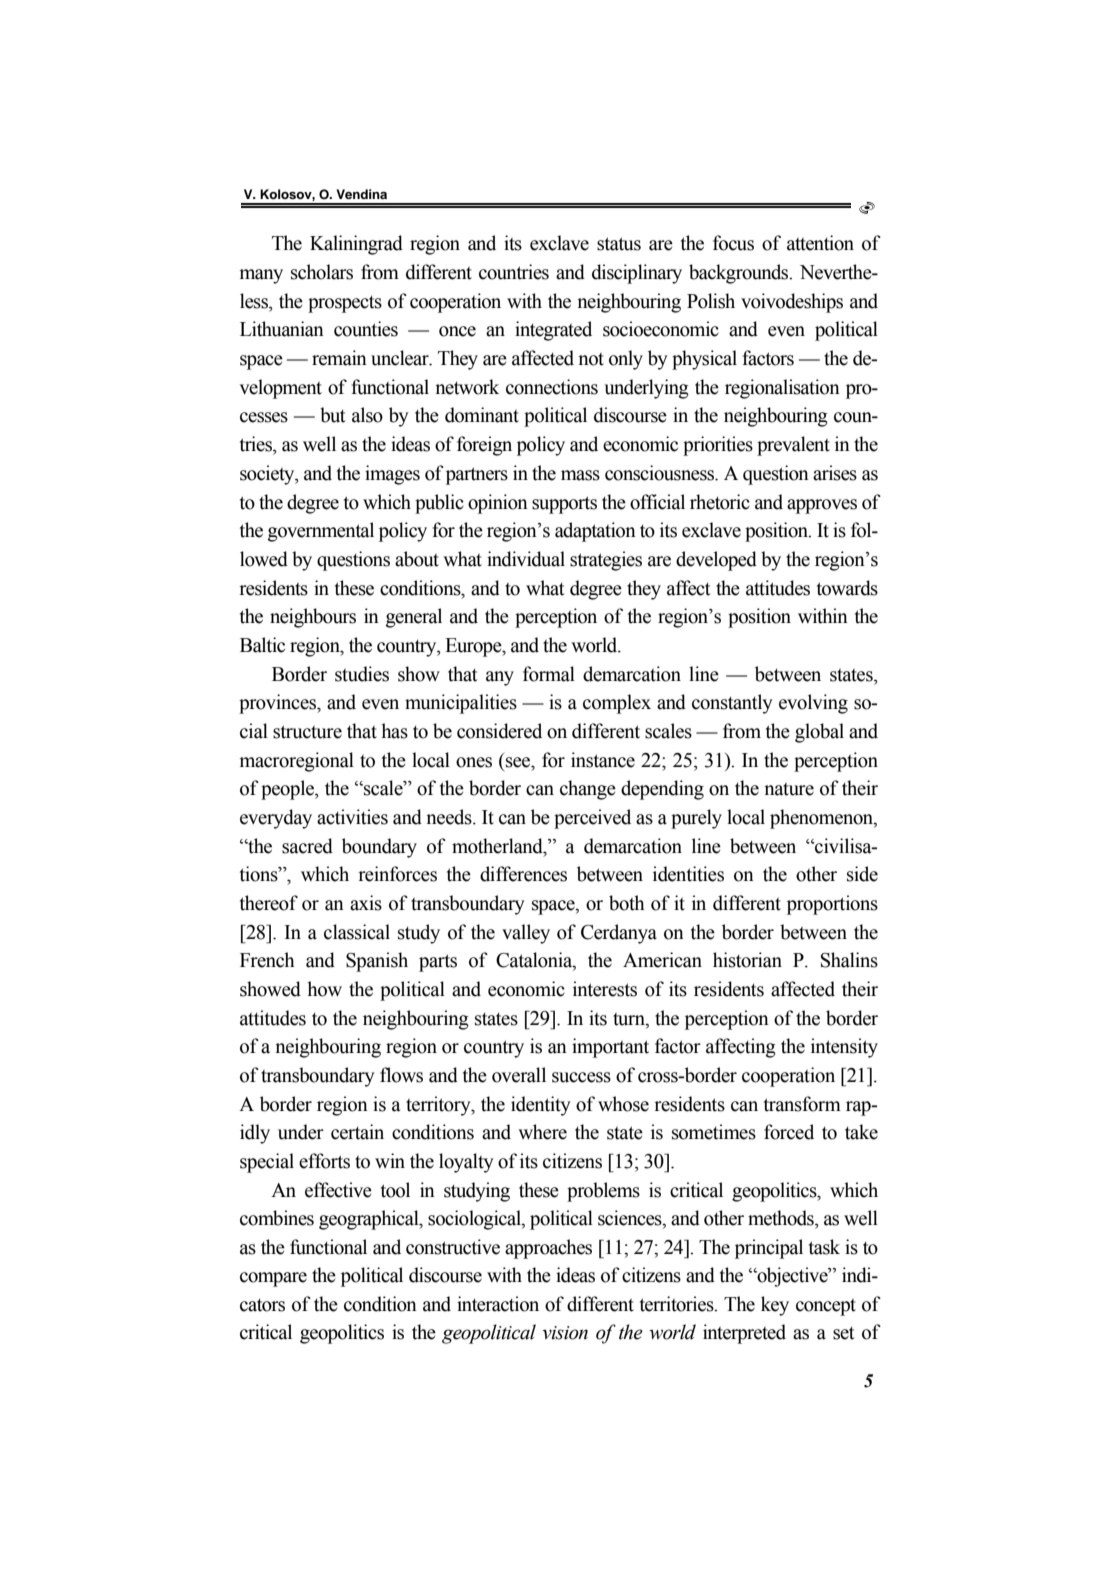 This screenshot has height=1580, width=1117. I want to click on governmental, so click(321, 532).
